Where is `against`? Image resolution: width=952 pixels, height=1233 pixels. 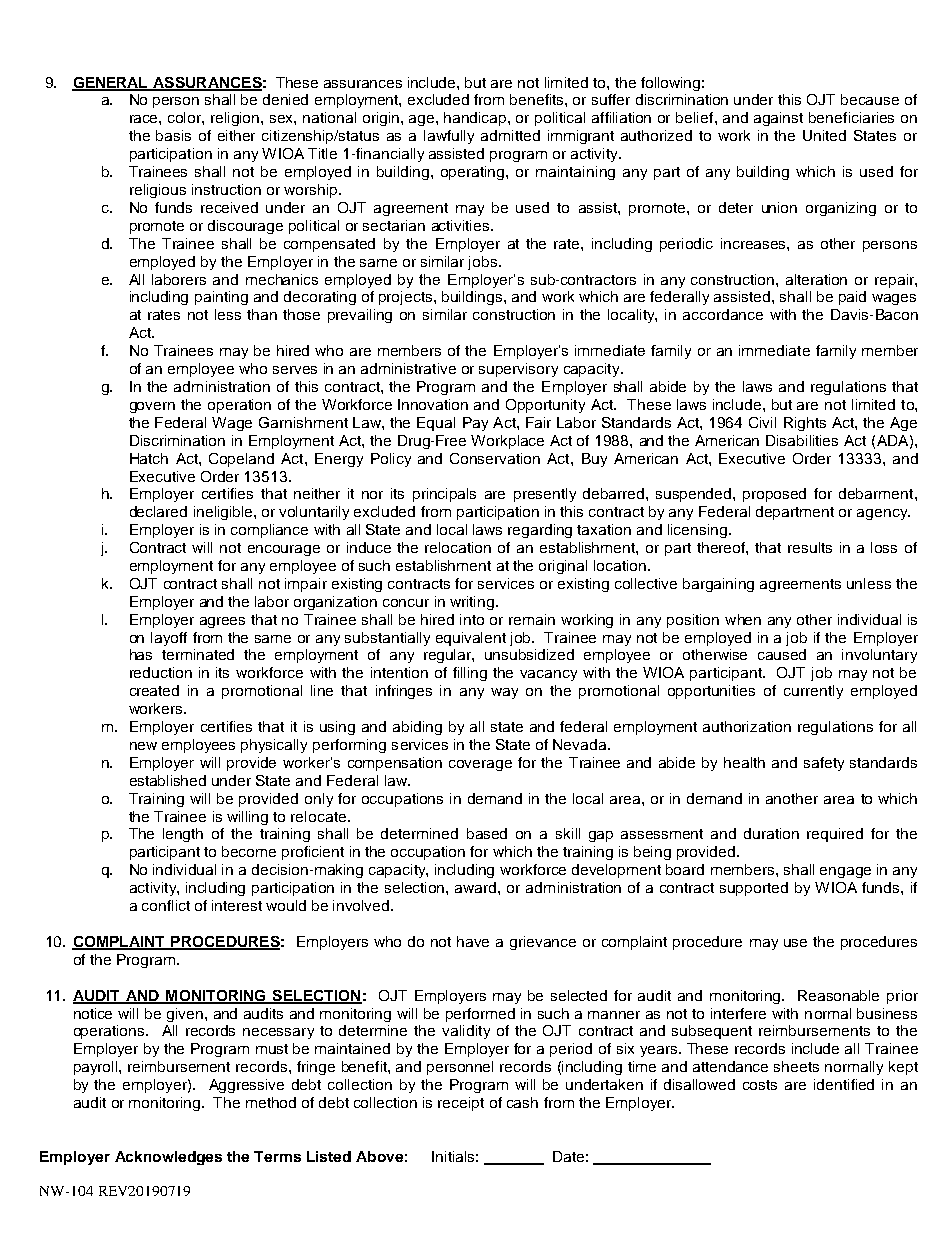
against is located at coordinates (778, 119).
